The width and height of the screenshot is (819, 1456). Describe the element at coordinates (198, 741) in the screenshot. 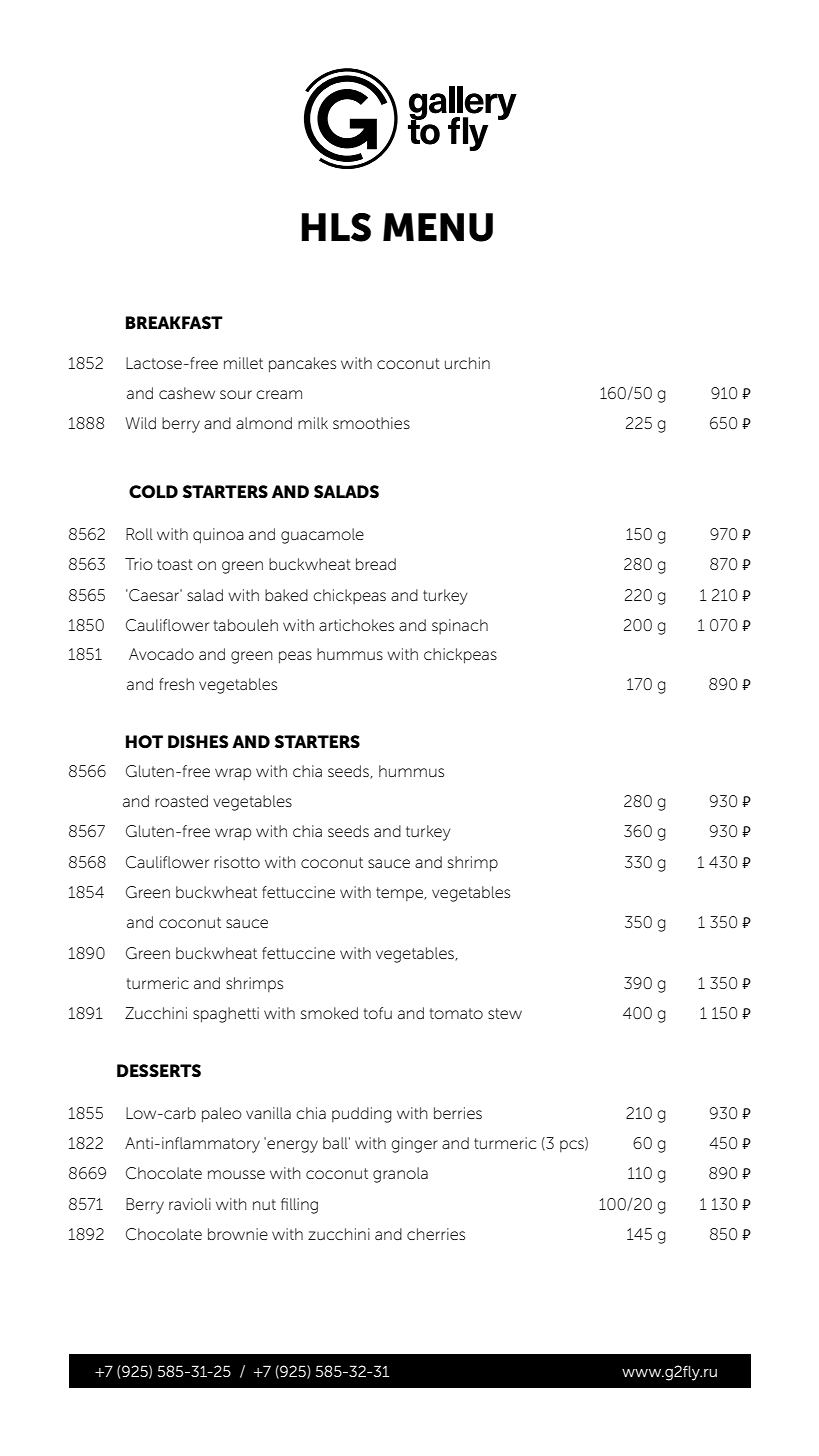

I see `DISHES` at that location.
